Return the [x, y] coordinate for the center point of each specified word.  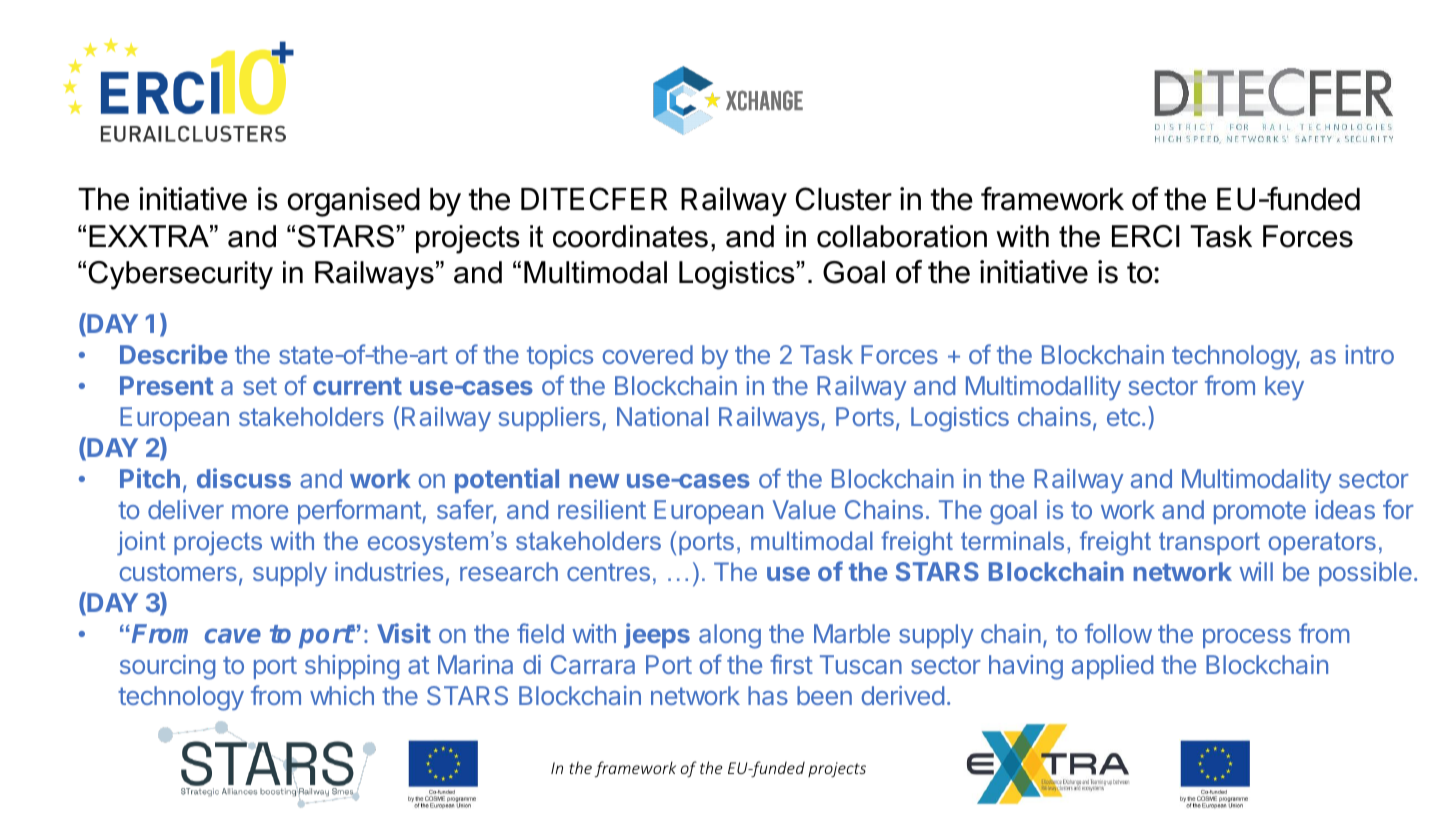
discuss [244, 478]
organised [354, 202]
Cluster [844, 199]
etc [1123, 417]
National [662, 416]
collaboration [902, 236]
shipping [352, 667]
